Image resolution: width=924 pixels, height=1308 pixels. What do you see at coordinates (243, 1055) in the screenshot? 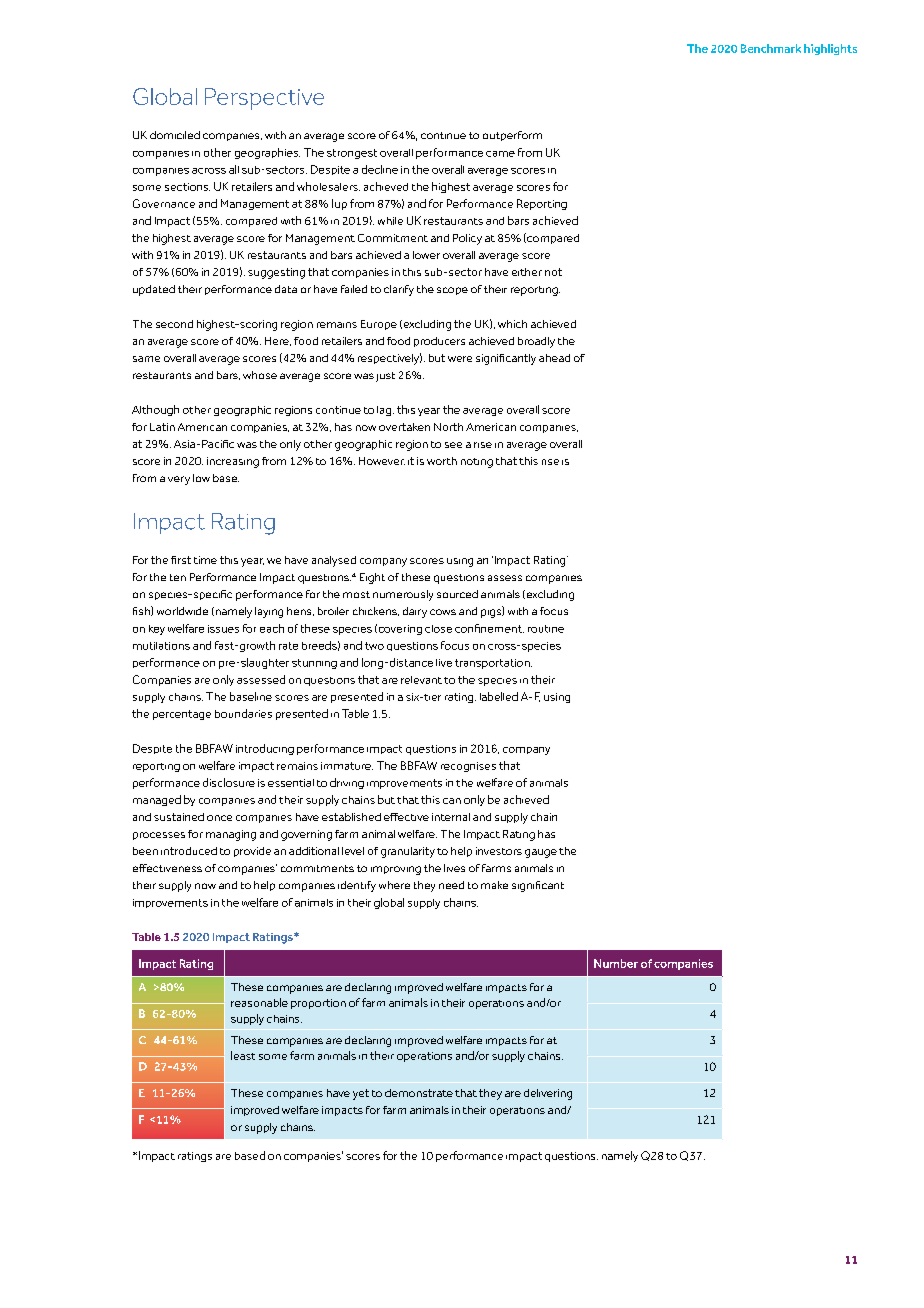
I see `least` at bounding box center [243, 1055].
